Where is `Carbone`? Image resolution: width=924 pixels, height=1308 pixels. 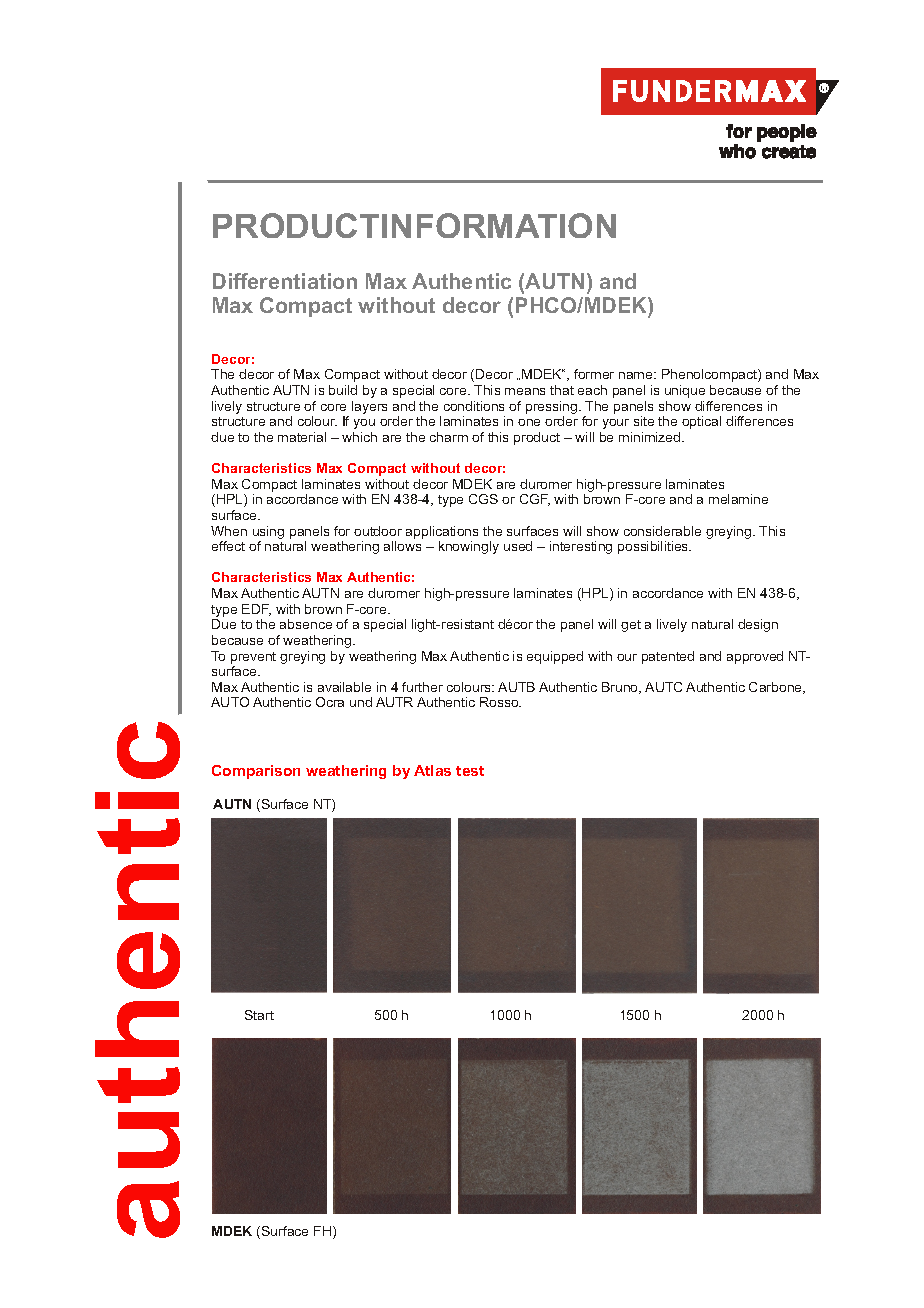 Carbone is located at coordinates (776, 688).
